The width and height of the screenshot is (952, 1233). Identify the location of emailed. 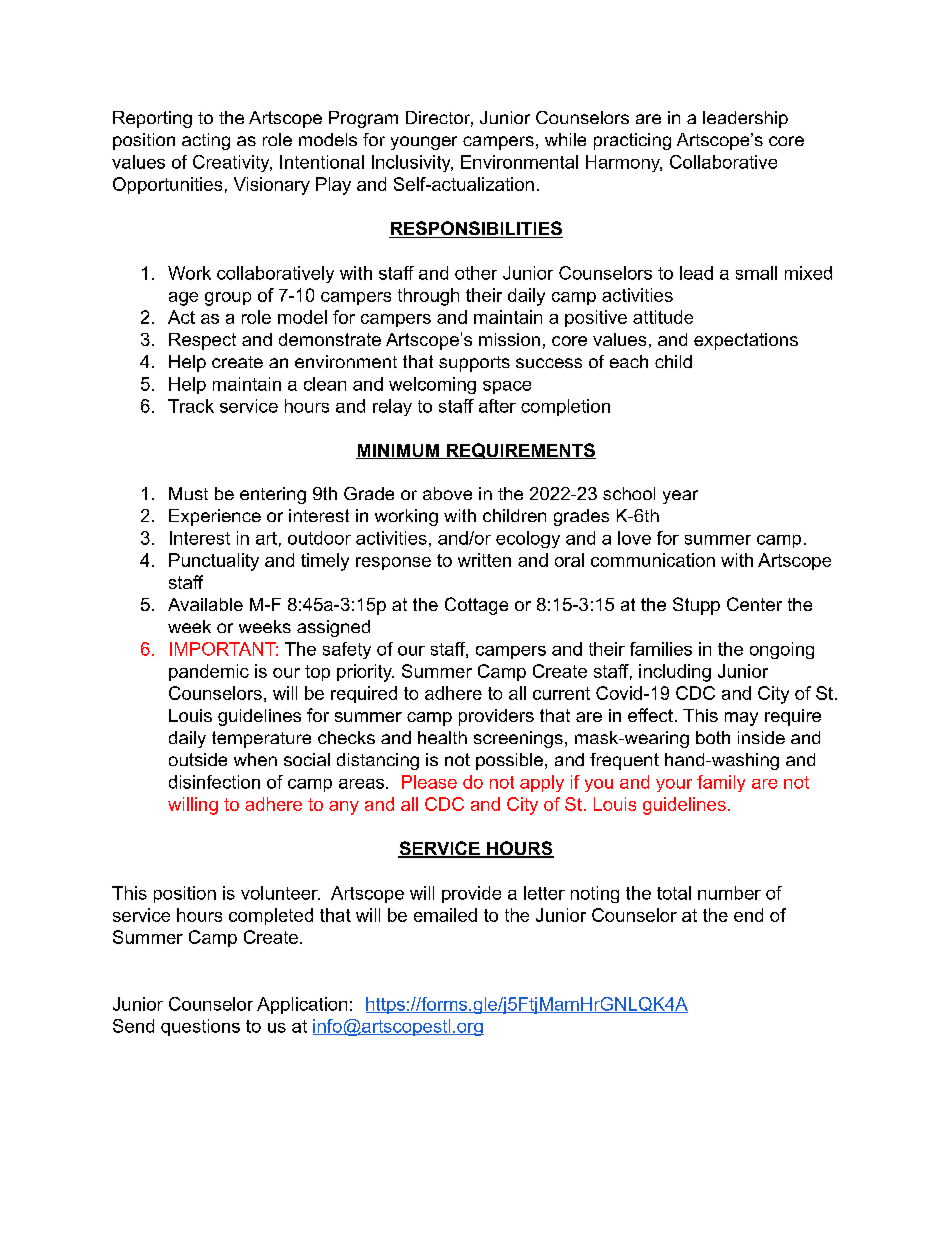
(445, 915).
